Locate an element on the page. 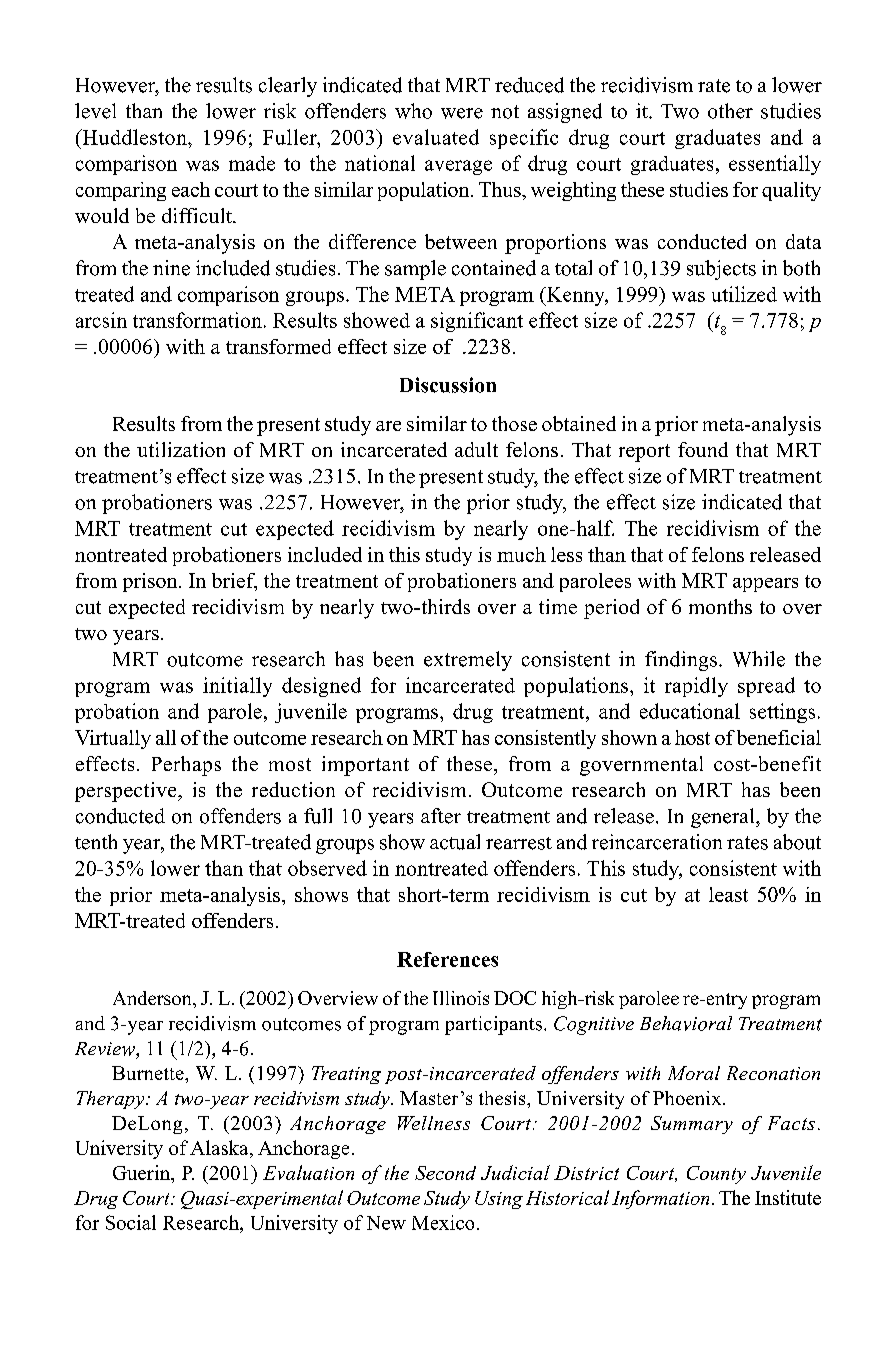 The height and width of the document is (1345, 896). utilization is located at coordinates (181, 449).
